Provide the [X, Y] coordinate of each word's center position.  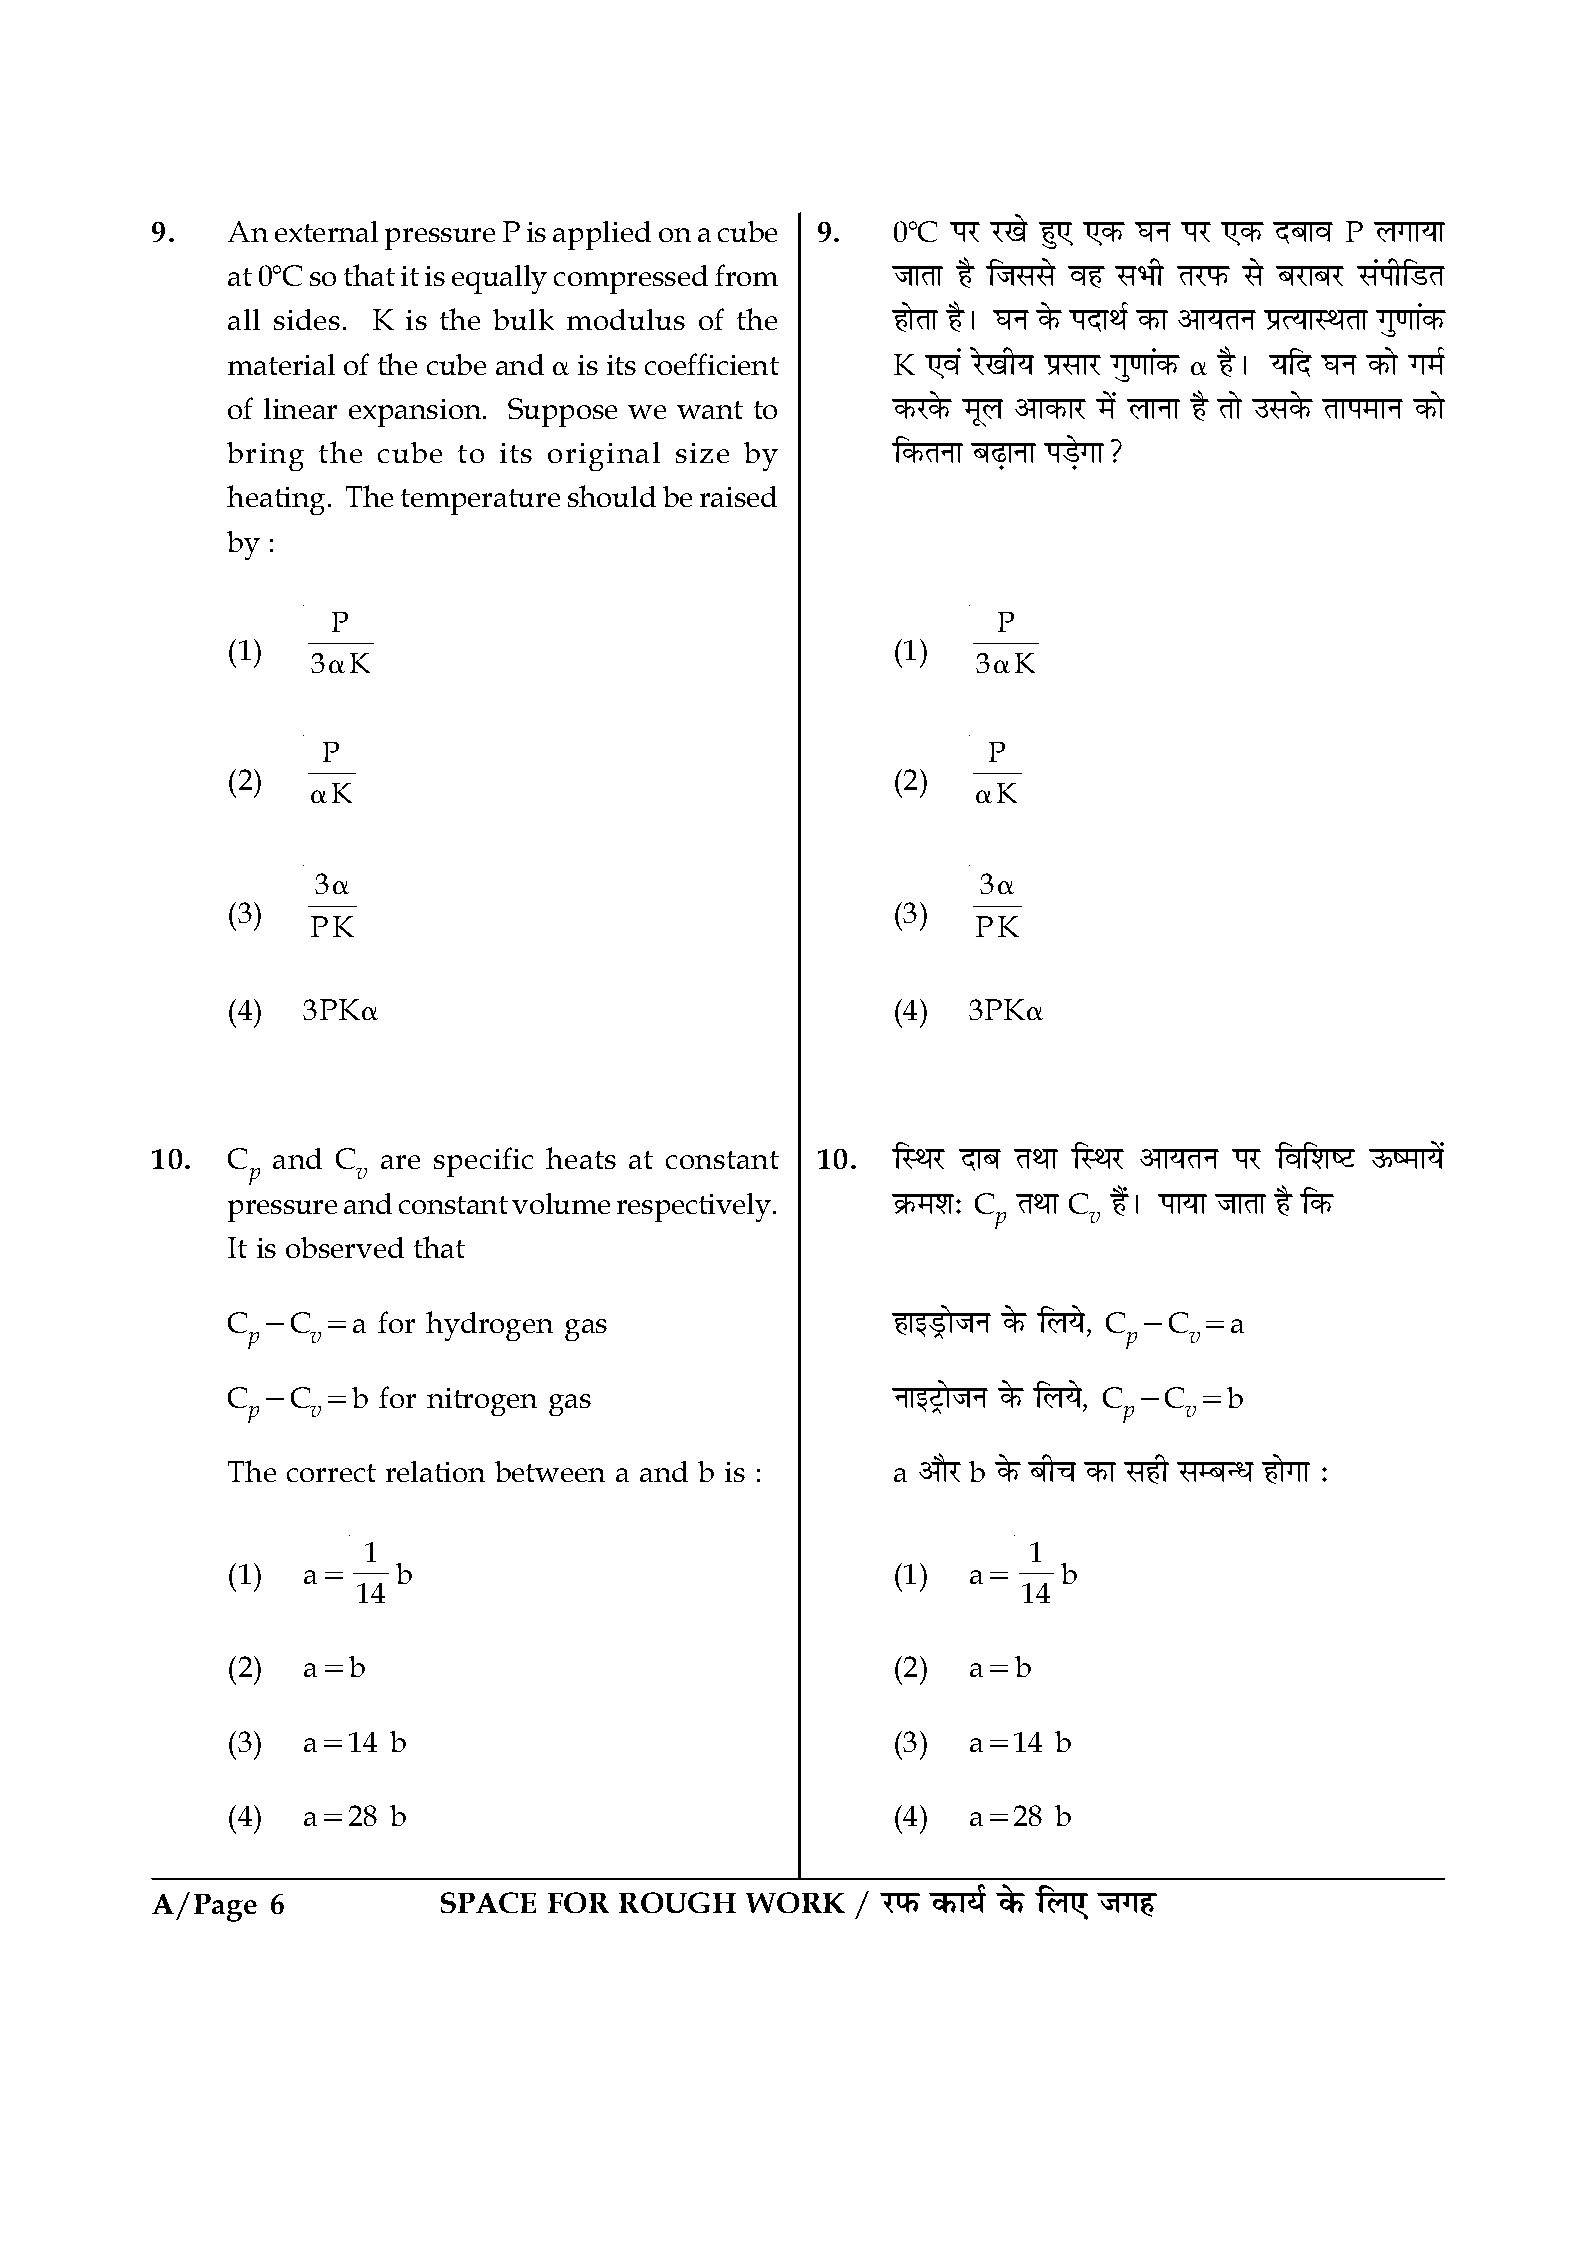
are [400, 1162]
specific [483, 1162]
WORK [795, 1902]
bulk [523, 319]
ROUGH [677, 1902]
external [326, 231]
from [746, 275]
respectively [694, 1207]
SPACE [488, 1902]
